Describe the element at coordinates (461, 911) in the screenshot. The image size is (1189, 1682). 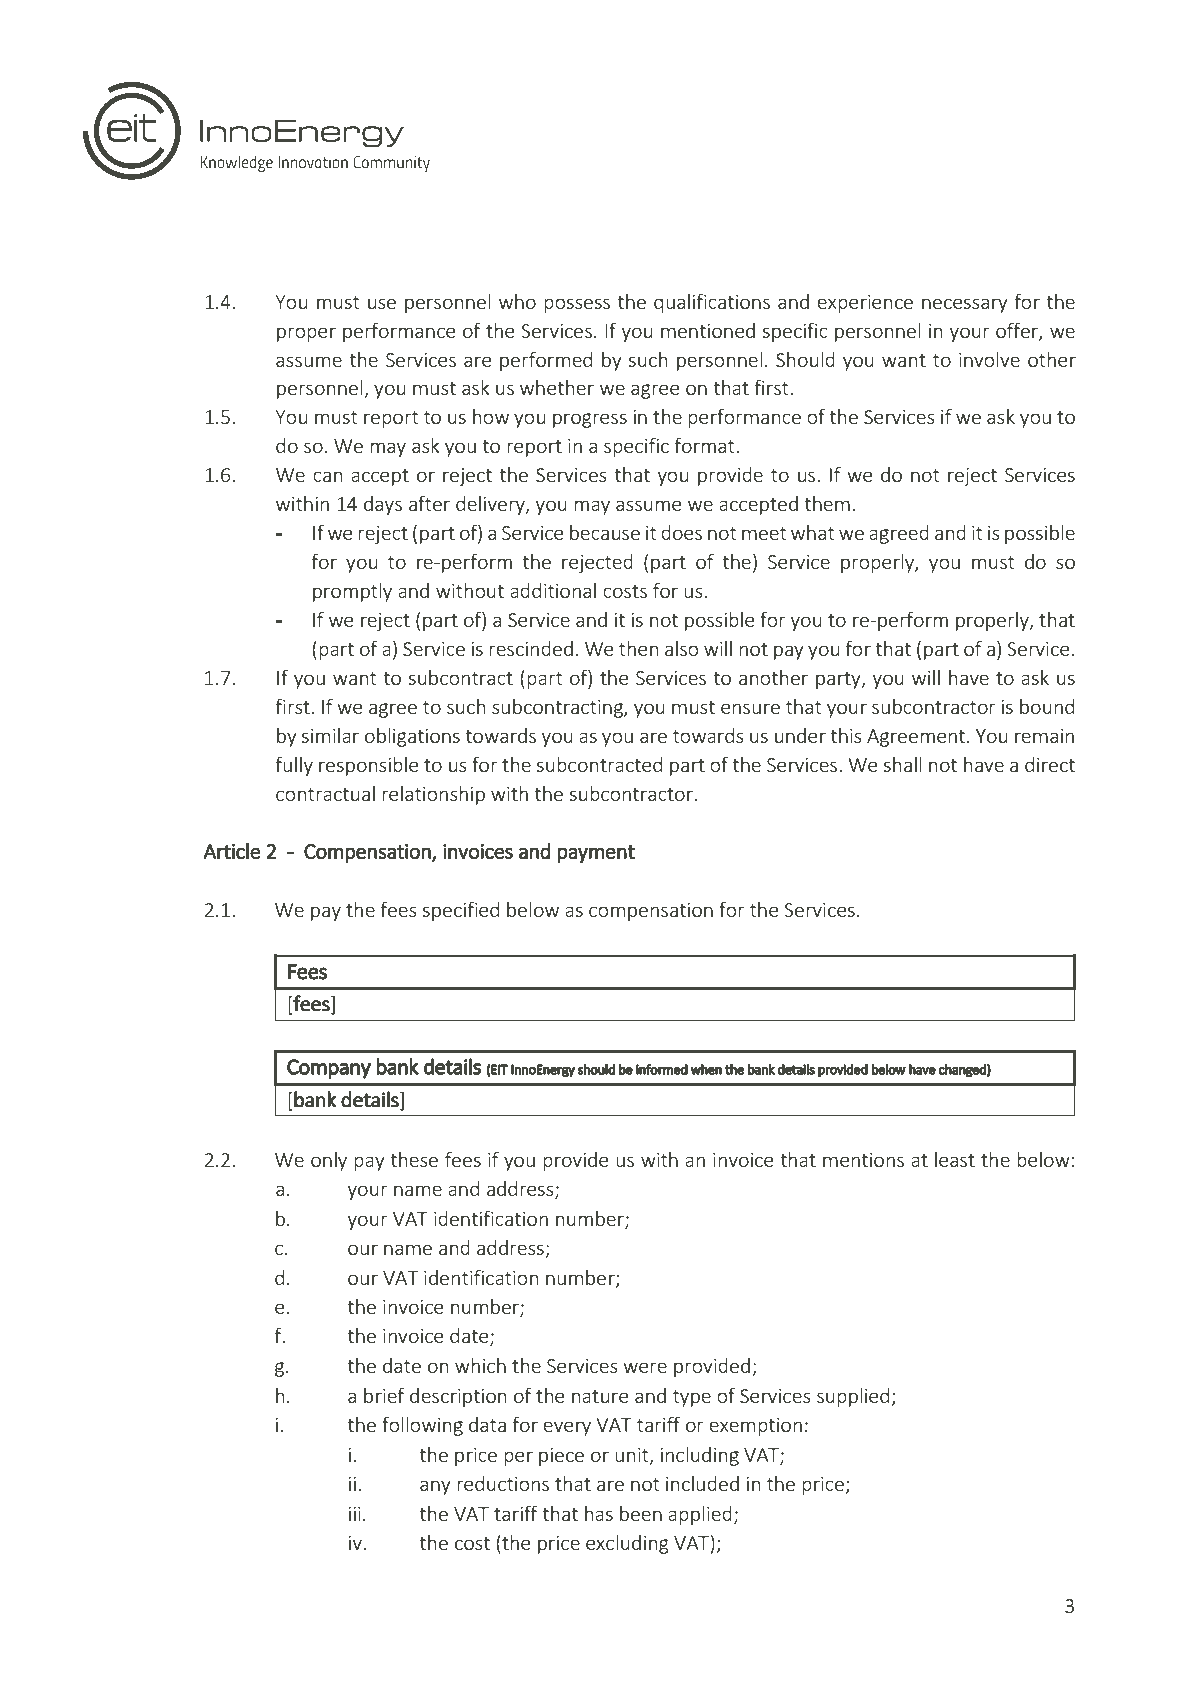
I see `specified` at that location.
